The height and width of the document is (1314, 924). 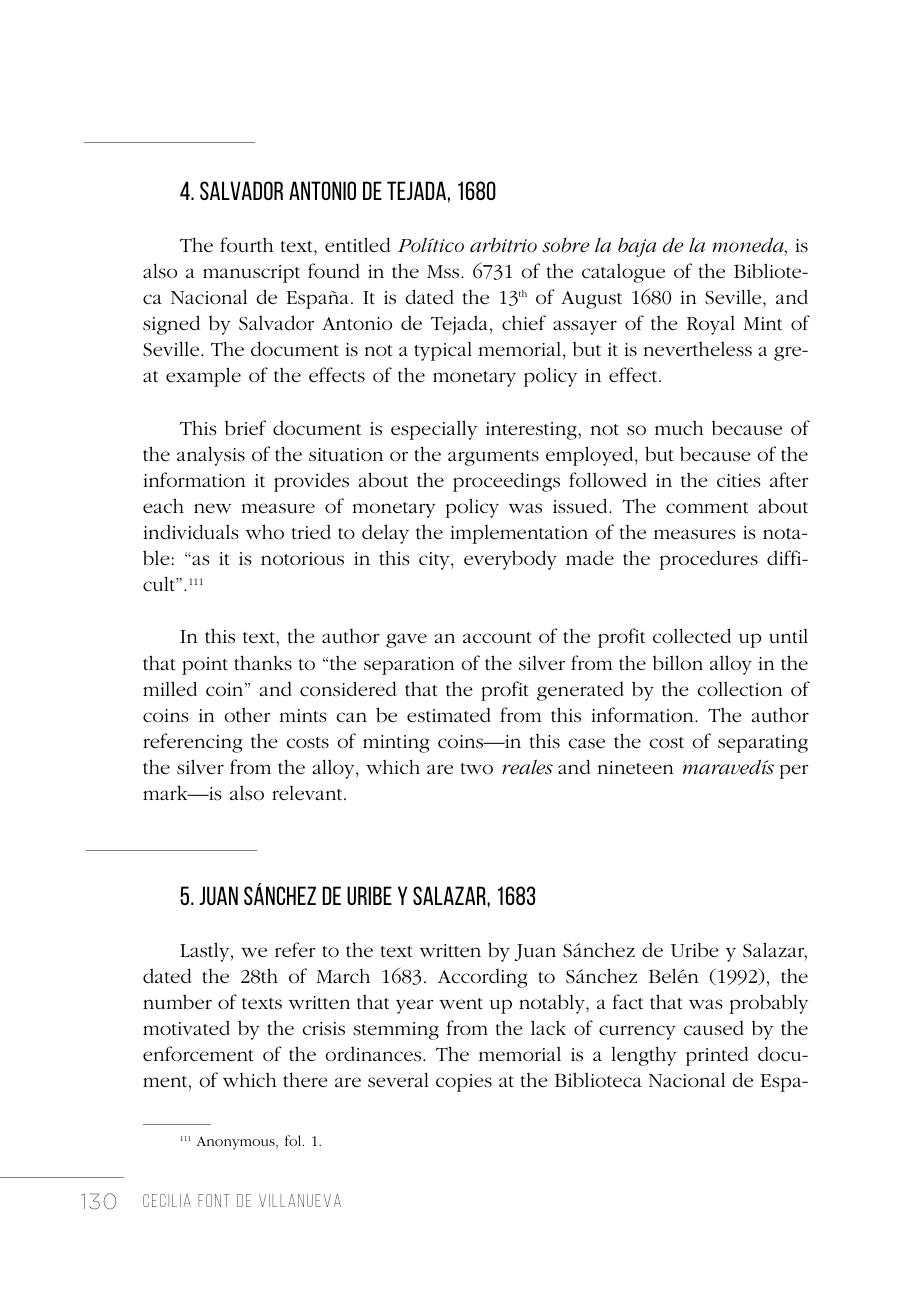 What do you see at coordinates (740, 689) in the document?
I see `collection` at bounding box center [740, 689].
